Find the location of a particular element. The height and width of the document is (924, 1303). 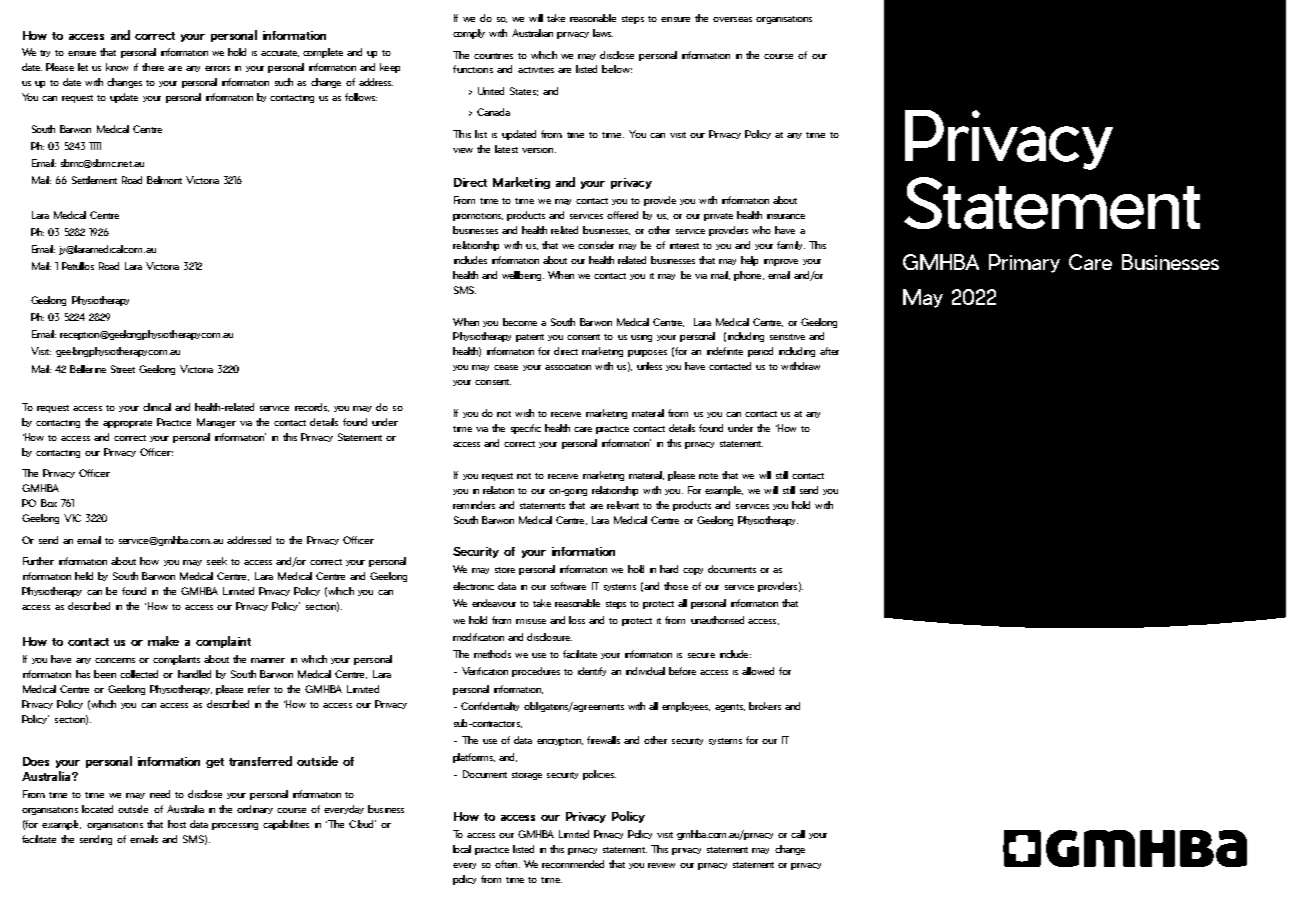

store is located at coordinates (505, 570).
